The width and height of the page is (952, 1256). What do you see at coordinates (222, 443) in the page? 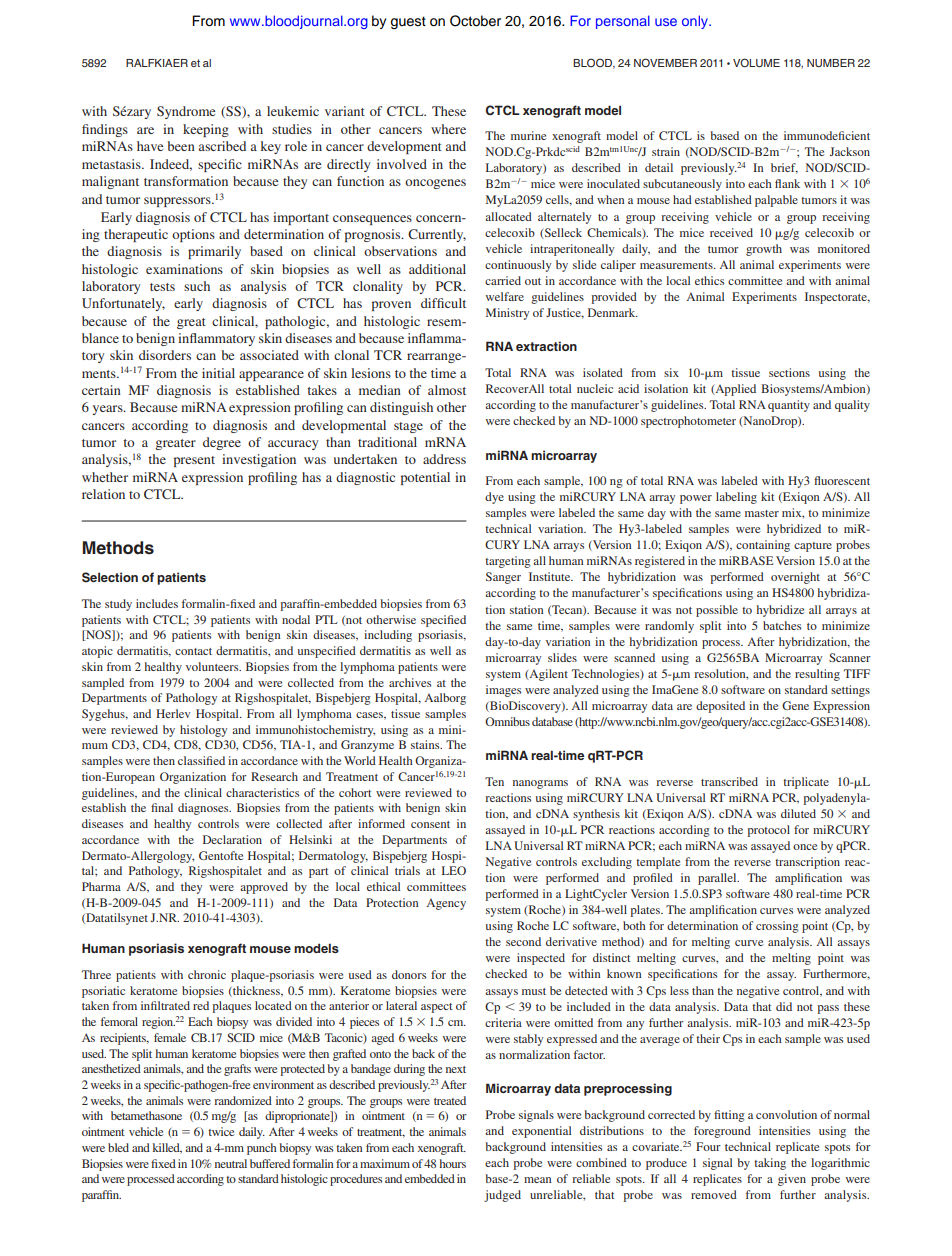
I see `degree` at bounding box center [222, 443].
